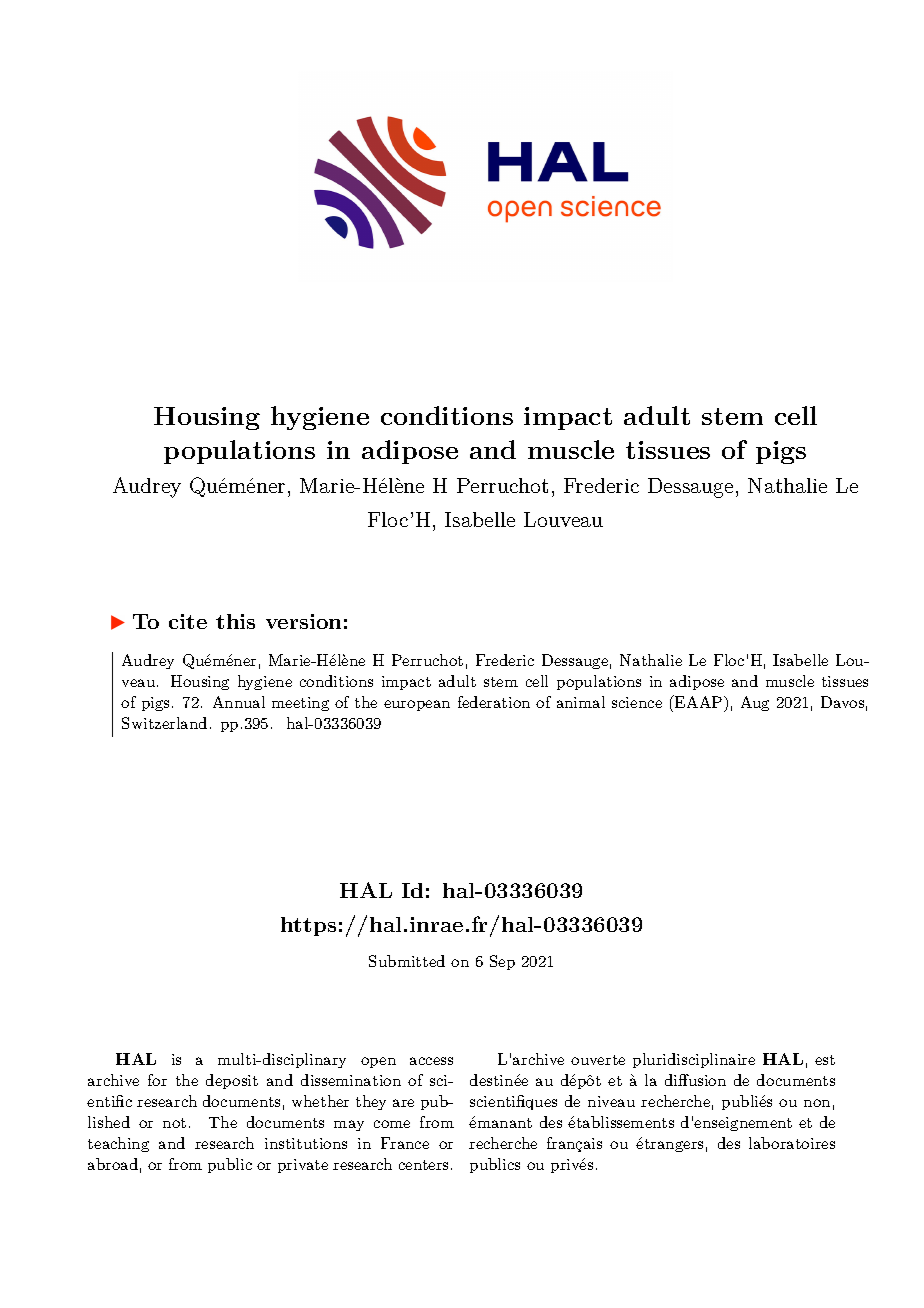  What do you see at coordinates (174, 1123) in the image?
I see `not` at bounding box center [174, 1123].
